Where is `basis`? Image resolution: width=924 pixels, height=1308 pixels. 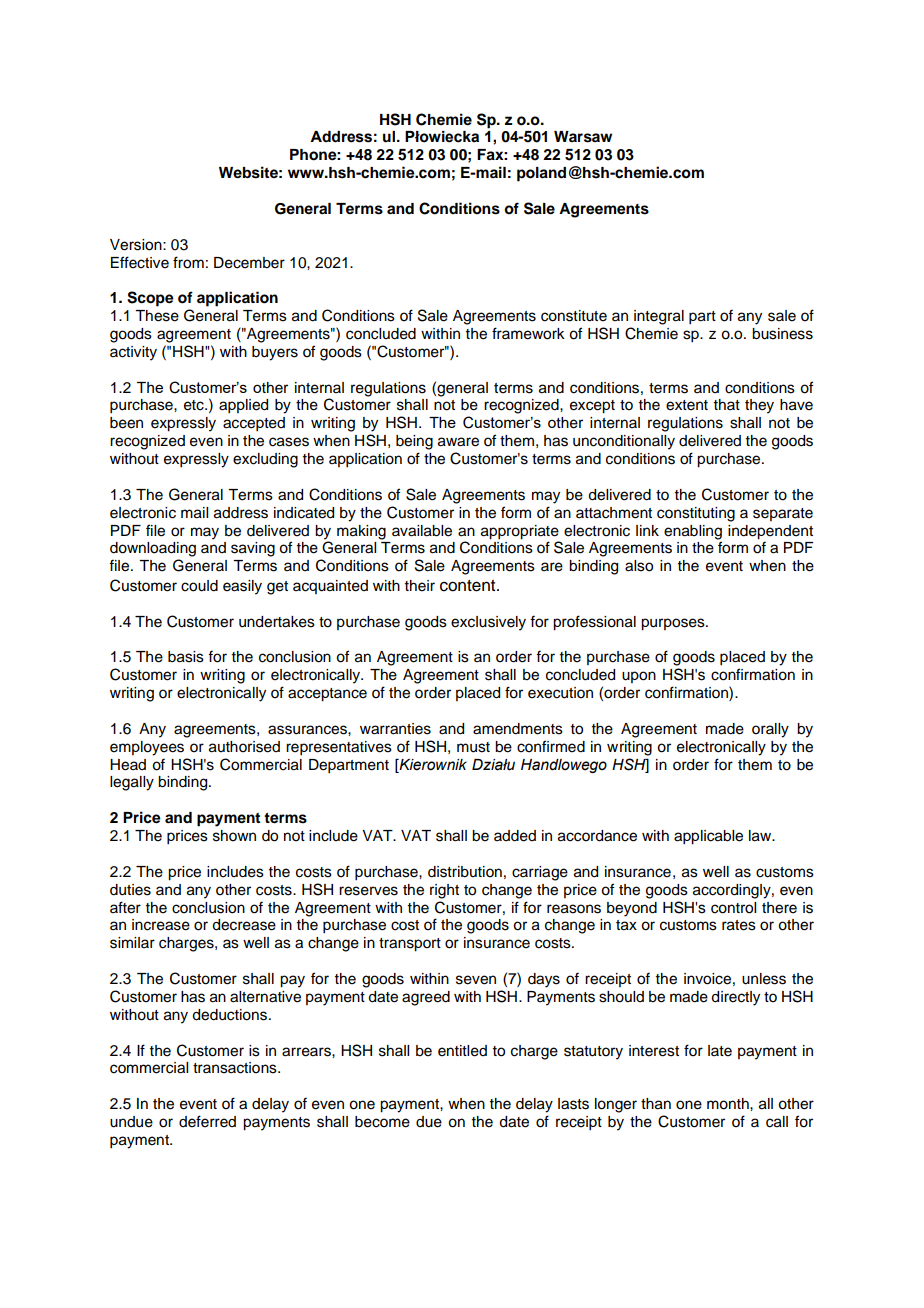
basis is located at coordinates (186, 657).
